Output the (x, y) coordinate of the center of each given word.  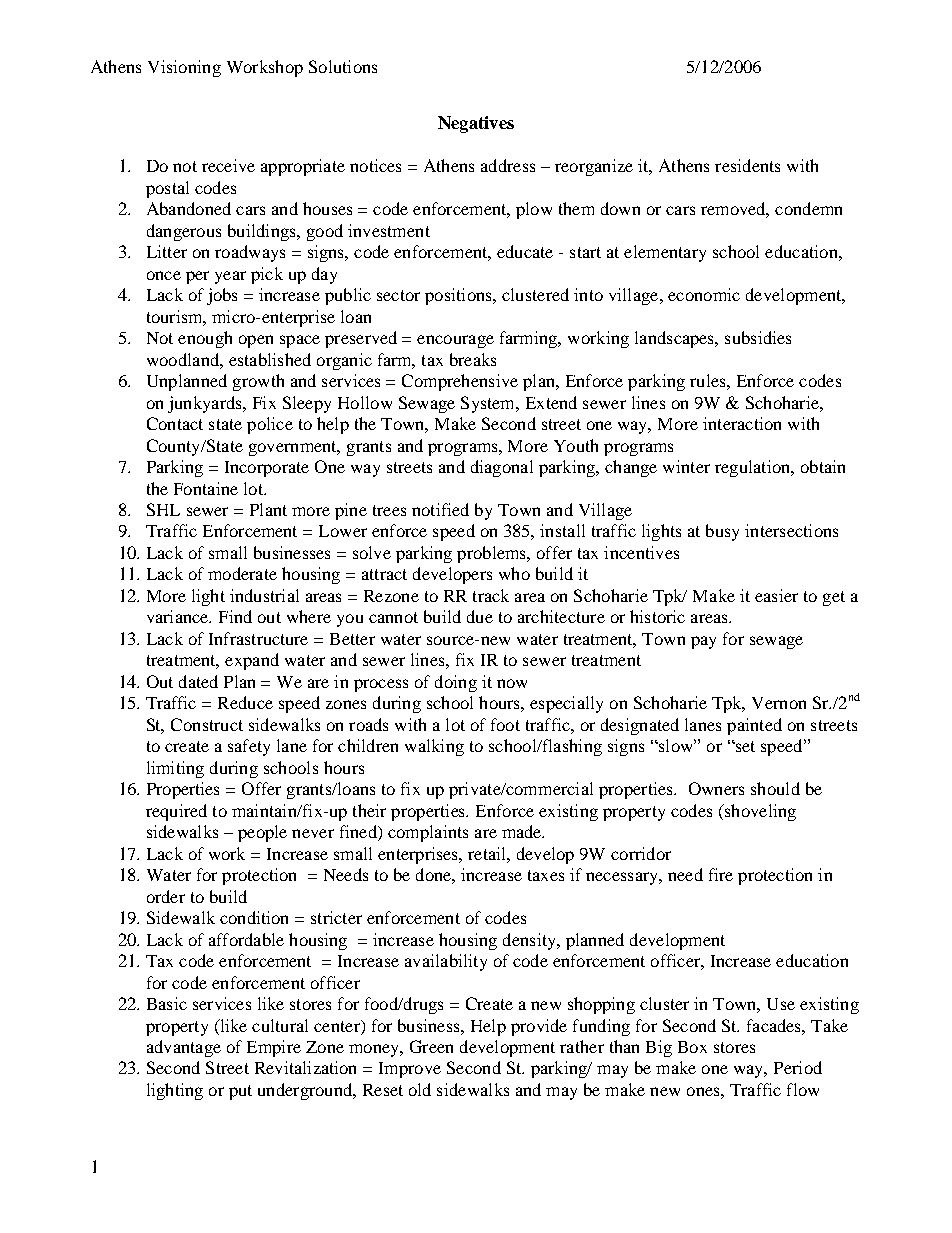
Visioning (184, 68)
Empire (274, 1048)
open (256, 341)
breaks (473, 359)
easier (776, 595)
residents (747, 165)
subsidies (758, 337)
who (514, 573)
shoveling (759, 812)
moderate (242, 573)
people (262, 833)
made (523, 831)
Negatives (476, 124)
